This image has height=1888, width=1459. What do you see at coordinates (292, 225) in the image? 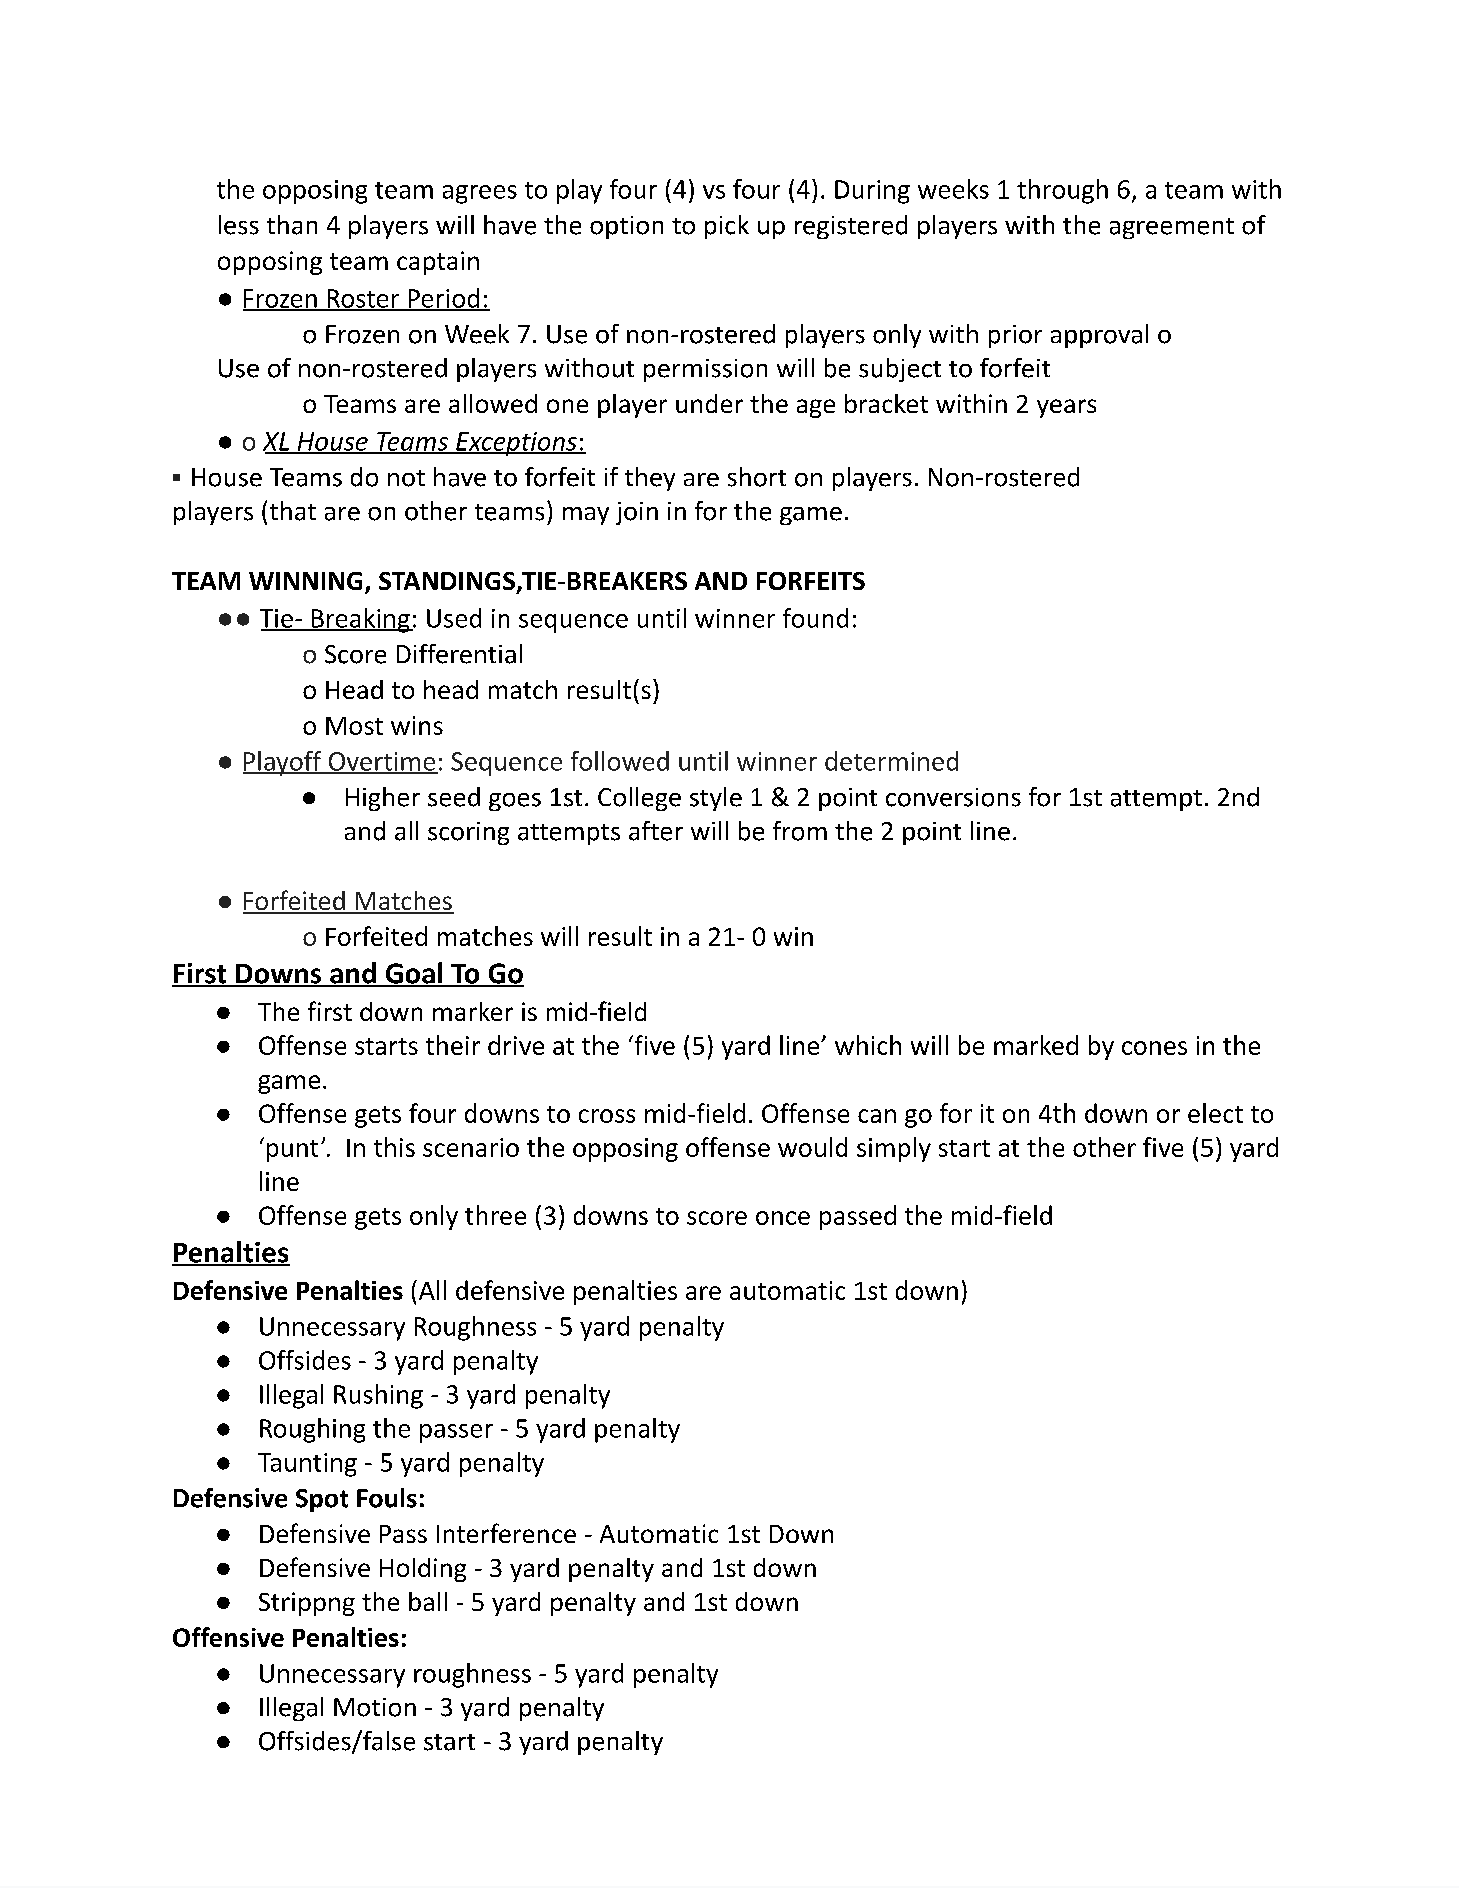
I see `than` at bounding box center [292, 225].
